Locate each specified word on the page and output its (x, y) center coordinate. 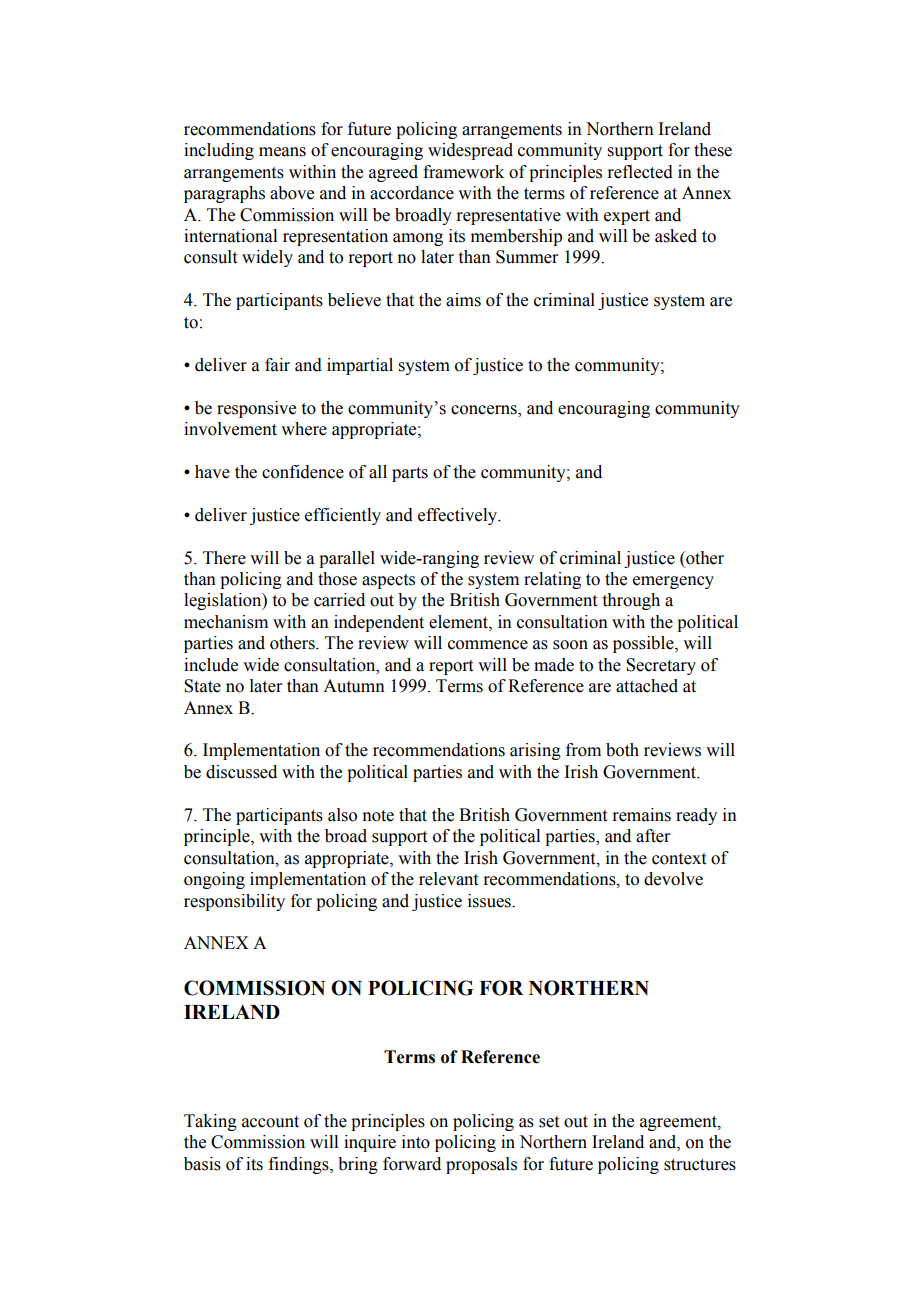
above (292, 193)
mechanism (226, 622)
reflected (640, 172)
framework (463, 172)
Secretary (661, 666)
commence (488, 645)
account (270, 1122)
